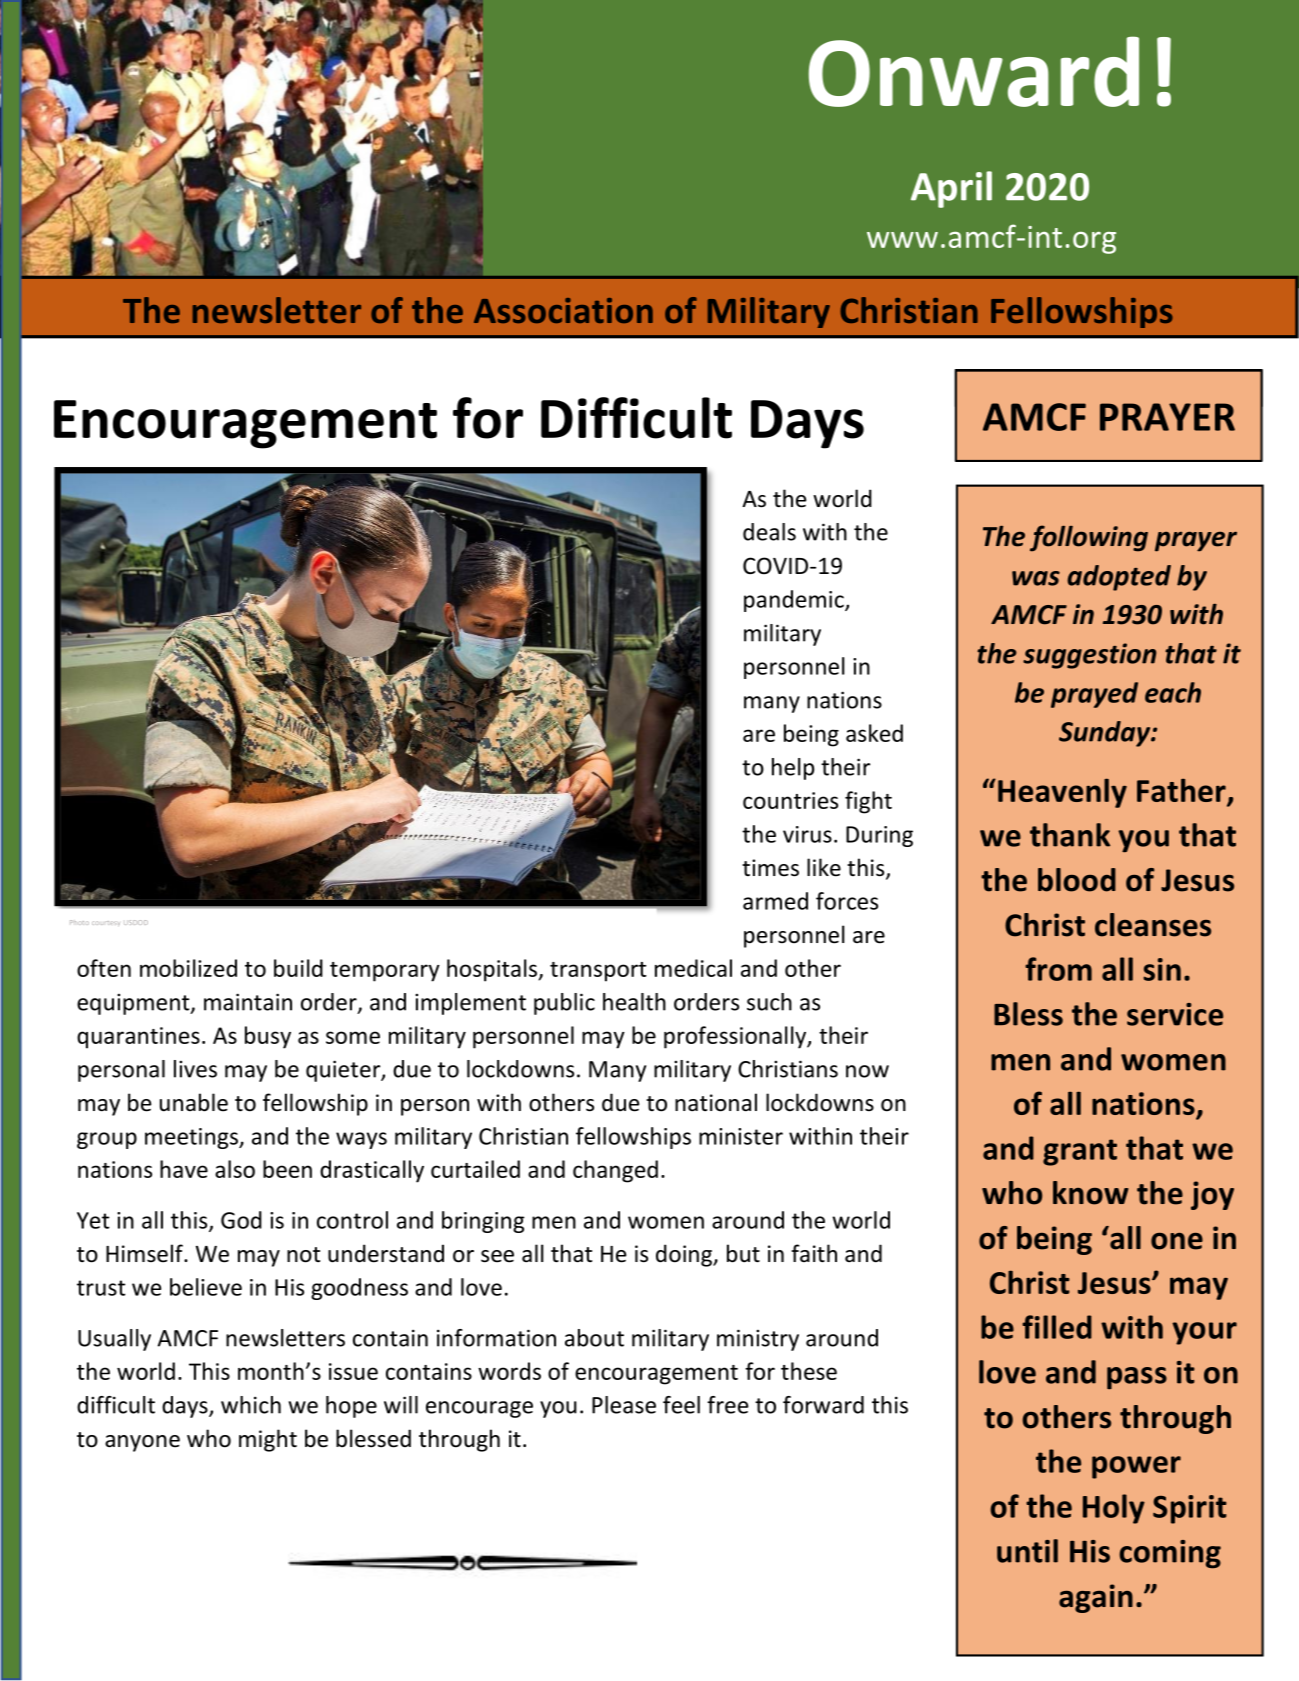  I want to click on Association, so click(563, 310).
